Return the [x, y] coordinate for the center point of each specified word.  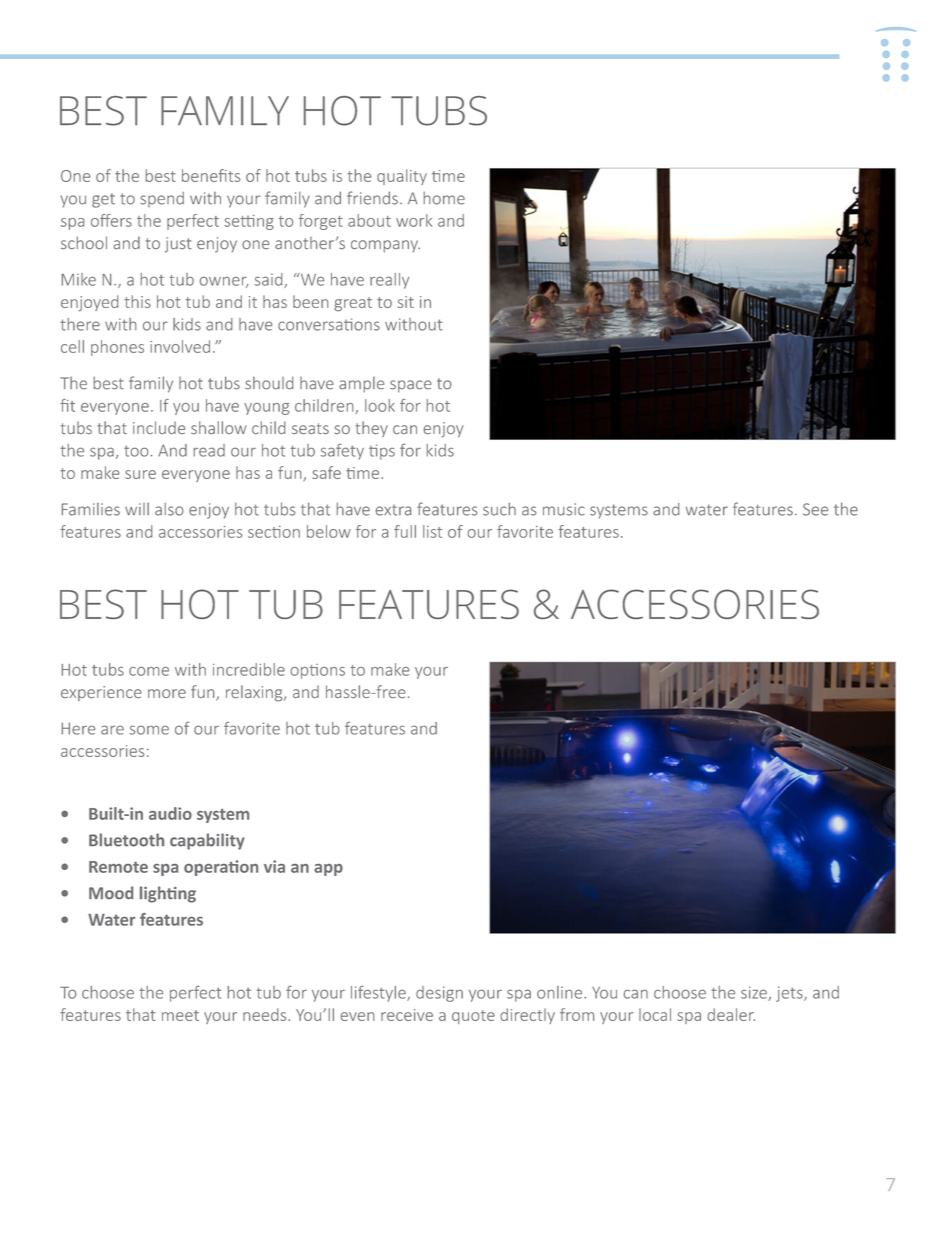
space [410, 386]
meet [180, 1015]
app [328, 870]
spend [162, 199]
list [432, 531]
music [564, 509]
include [159, 427]
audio [170, 813]
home [444, 198]
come [149, 671]
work [414, 220]
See [815, 509]
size [755, 993]
